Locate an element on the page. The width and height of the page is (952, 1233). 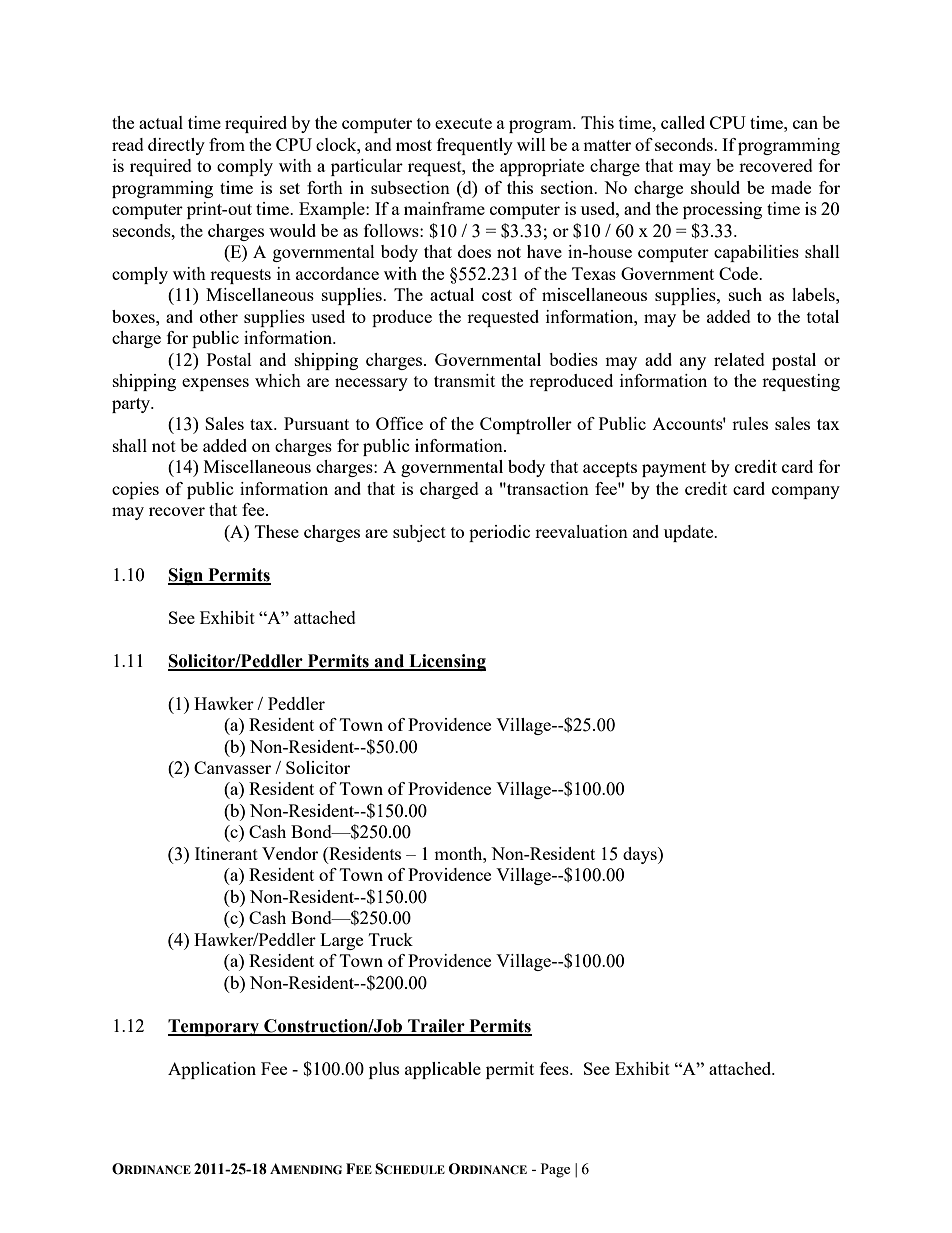
days is located at coordinates (641, 855).
